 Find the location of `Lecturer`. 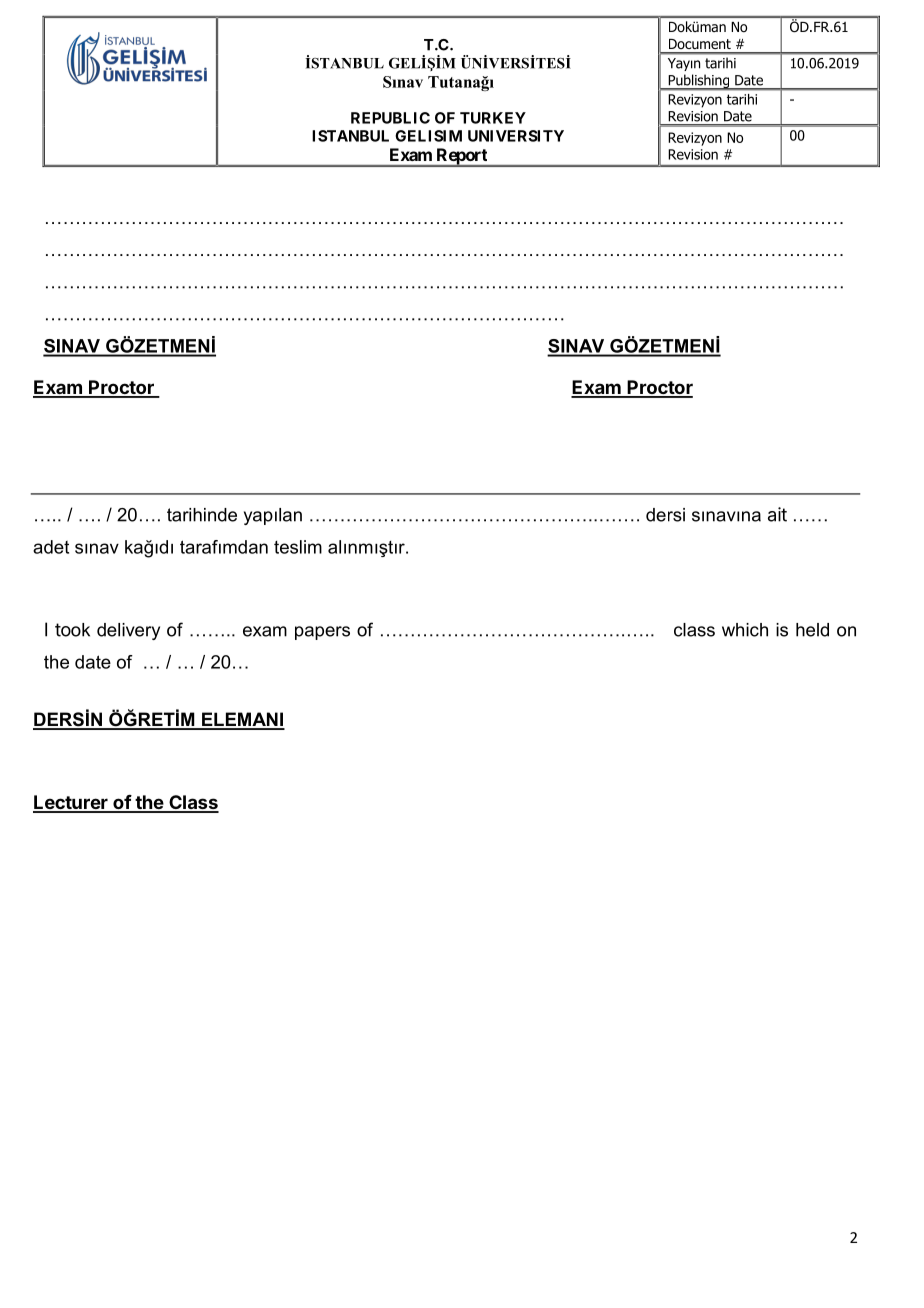

Lecturer is located at coordinates (71, 803).
